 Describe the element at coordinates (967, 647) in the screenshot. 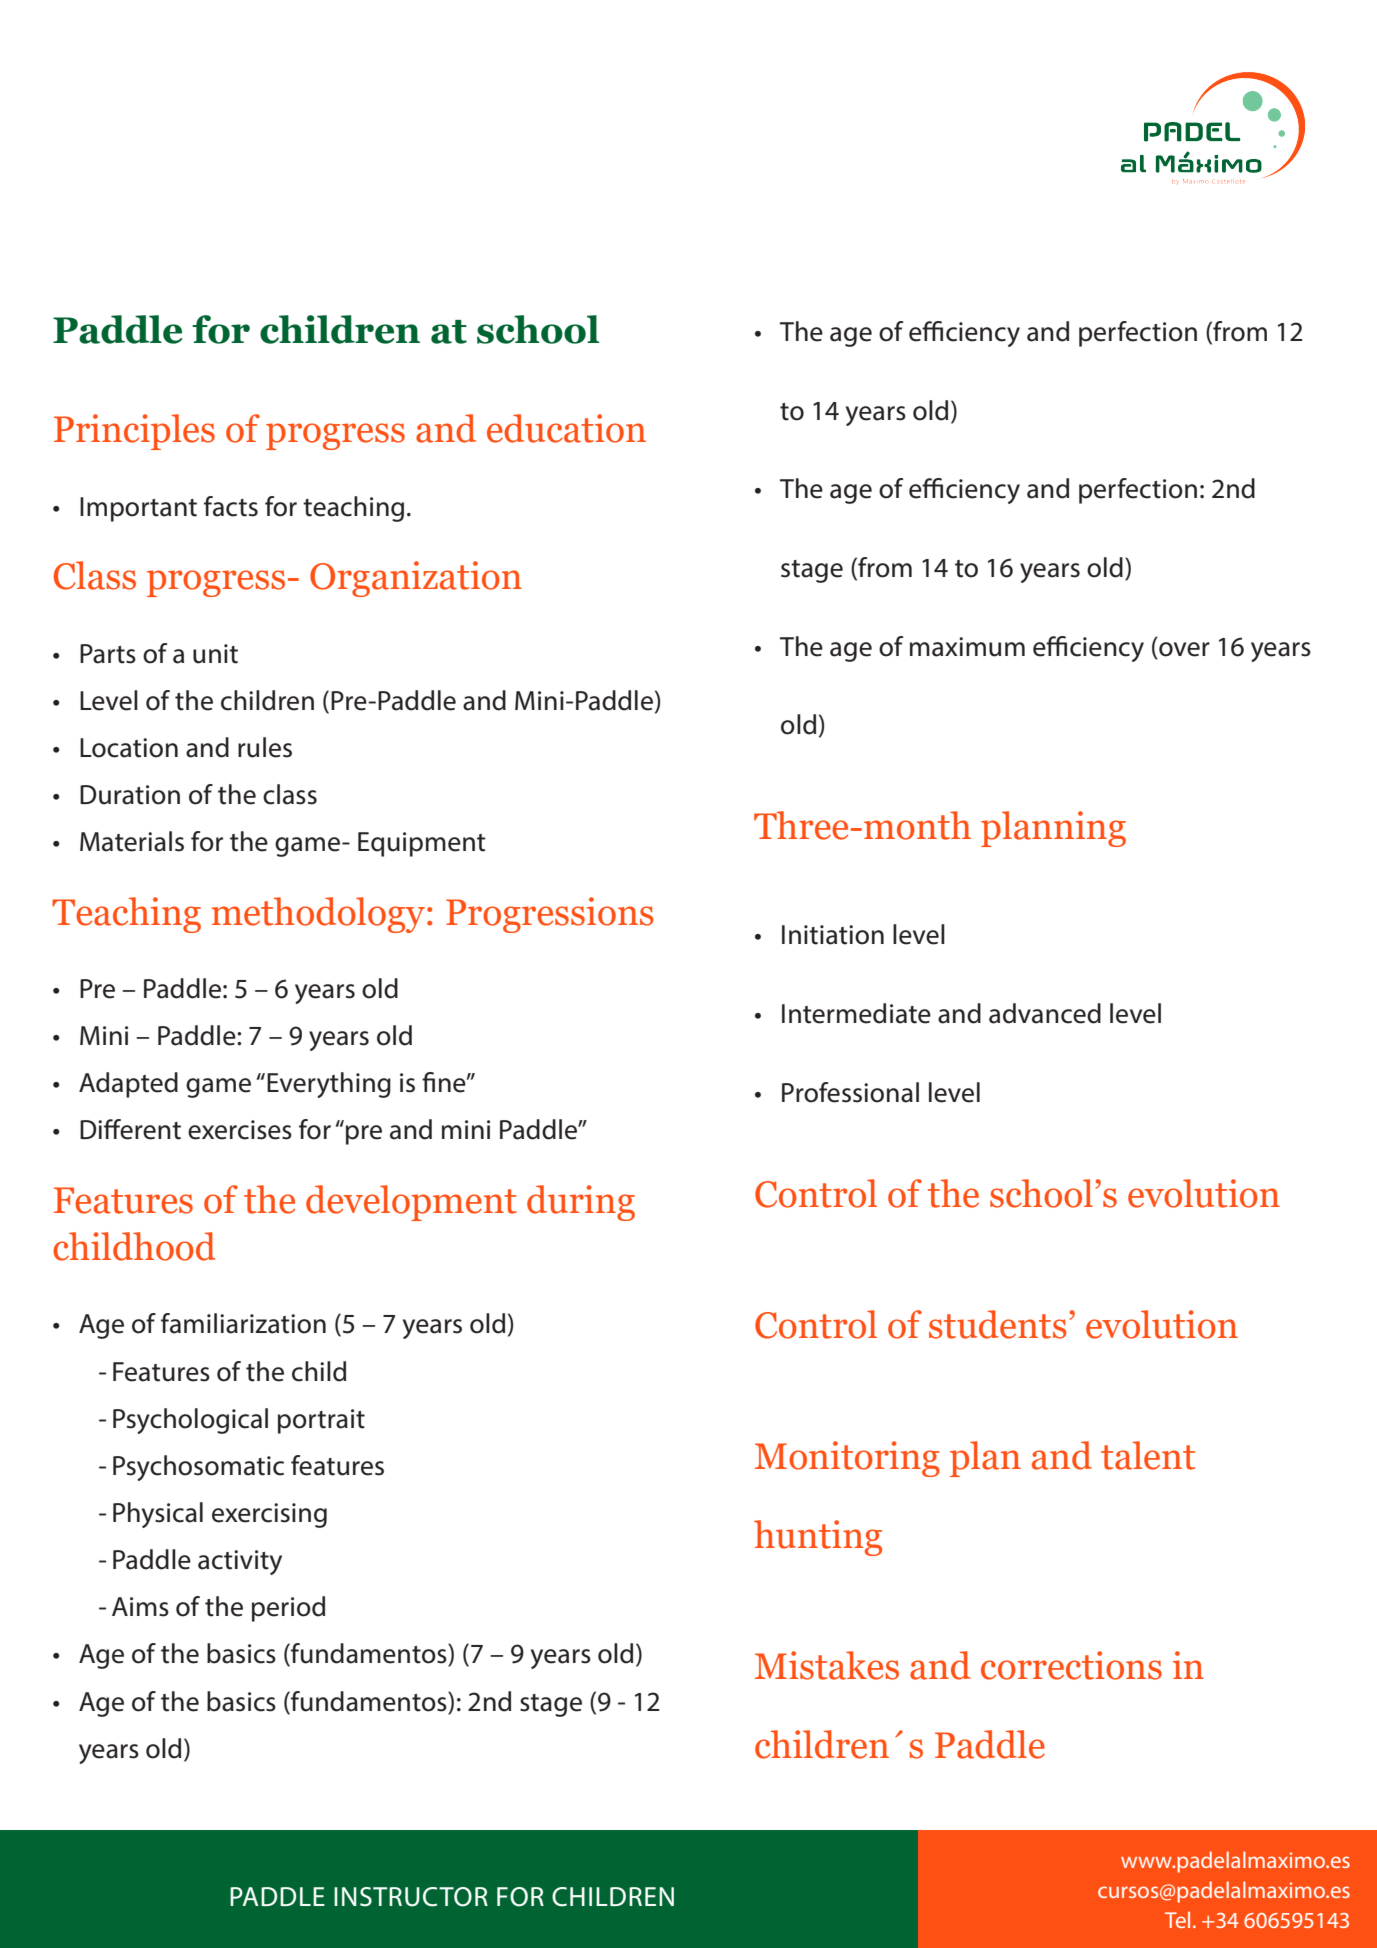

I see `maximum` at that location.
